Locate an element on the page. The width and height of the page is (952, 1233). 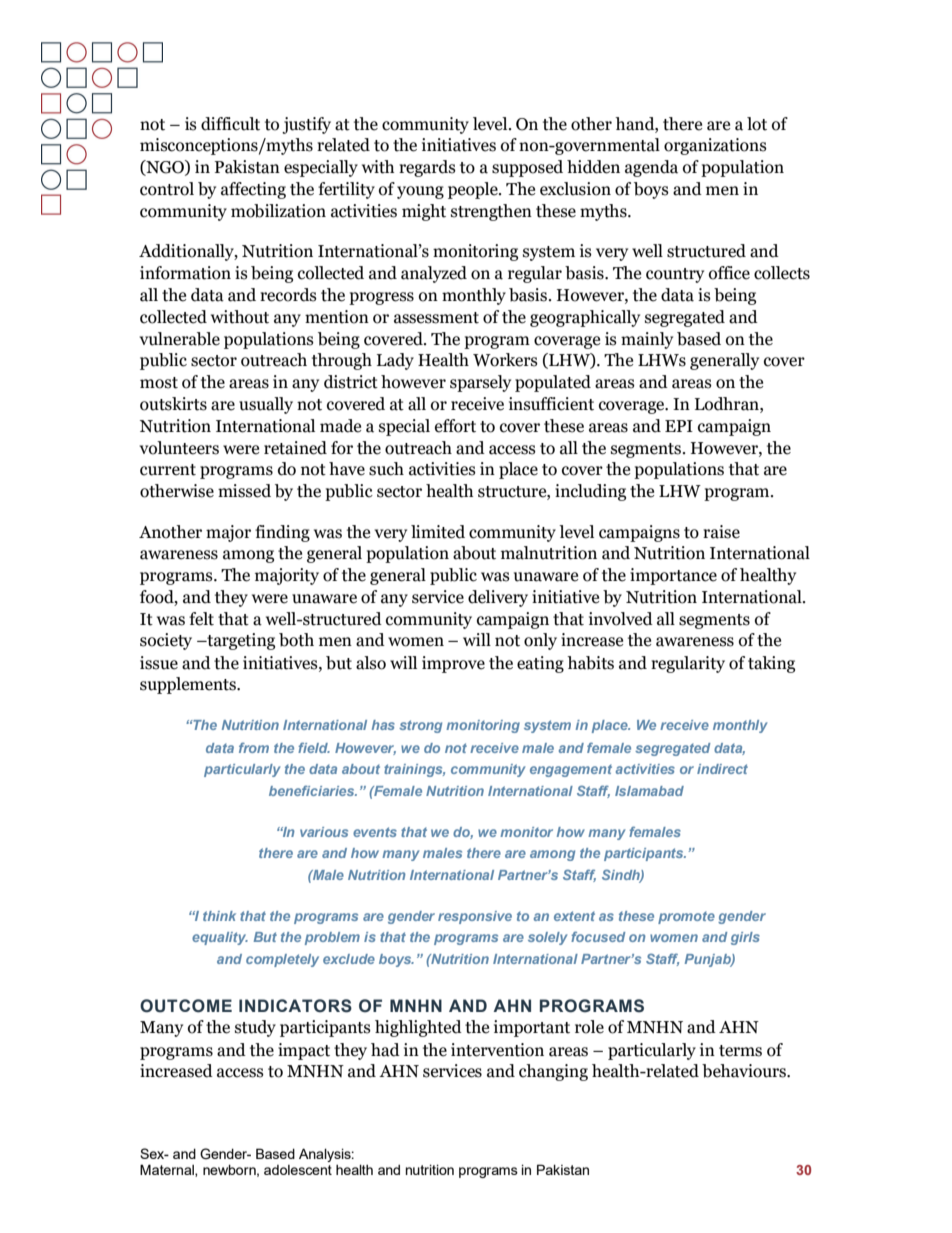
behaviours is located at coordinates (745, 1071).
